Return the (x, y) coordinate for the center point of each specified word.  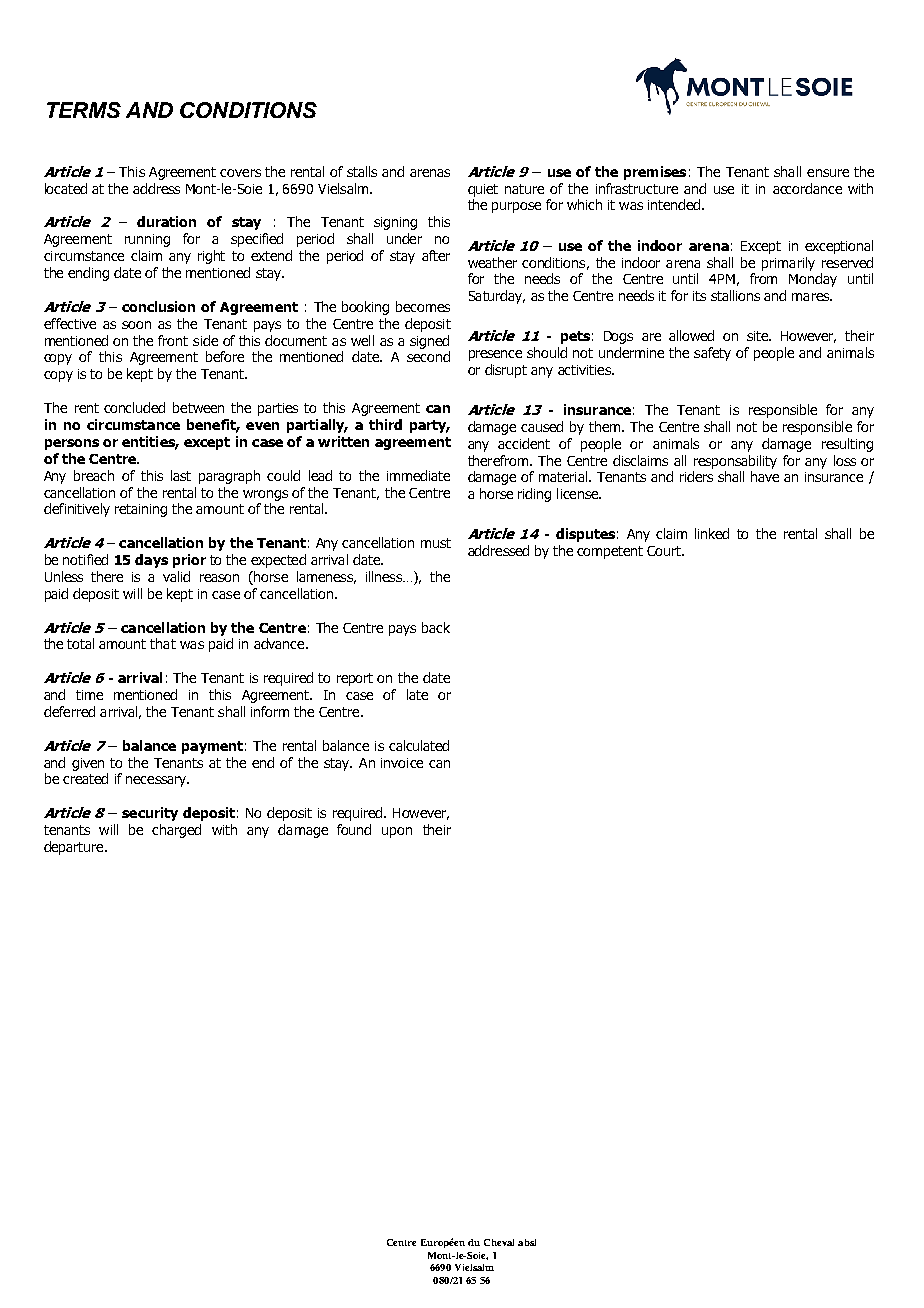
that (163, 643)
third (385, 424)
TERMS (84, 110)
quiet (483, 190)
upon (397, 832)
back (436, 627)
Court (665, 551)
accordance (807, 188)
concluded (134, 407)
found (354, 829)
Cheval (499, 1242)
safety (712, 354)
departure (75, 848)
